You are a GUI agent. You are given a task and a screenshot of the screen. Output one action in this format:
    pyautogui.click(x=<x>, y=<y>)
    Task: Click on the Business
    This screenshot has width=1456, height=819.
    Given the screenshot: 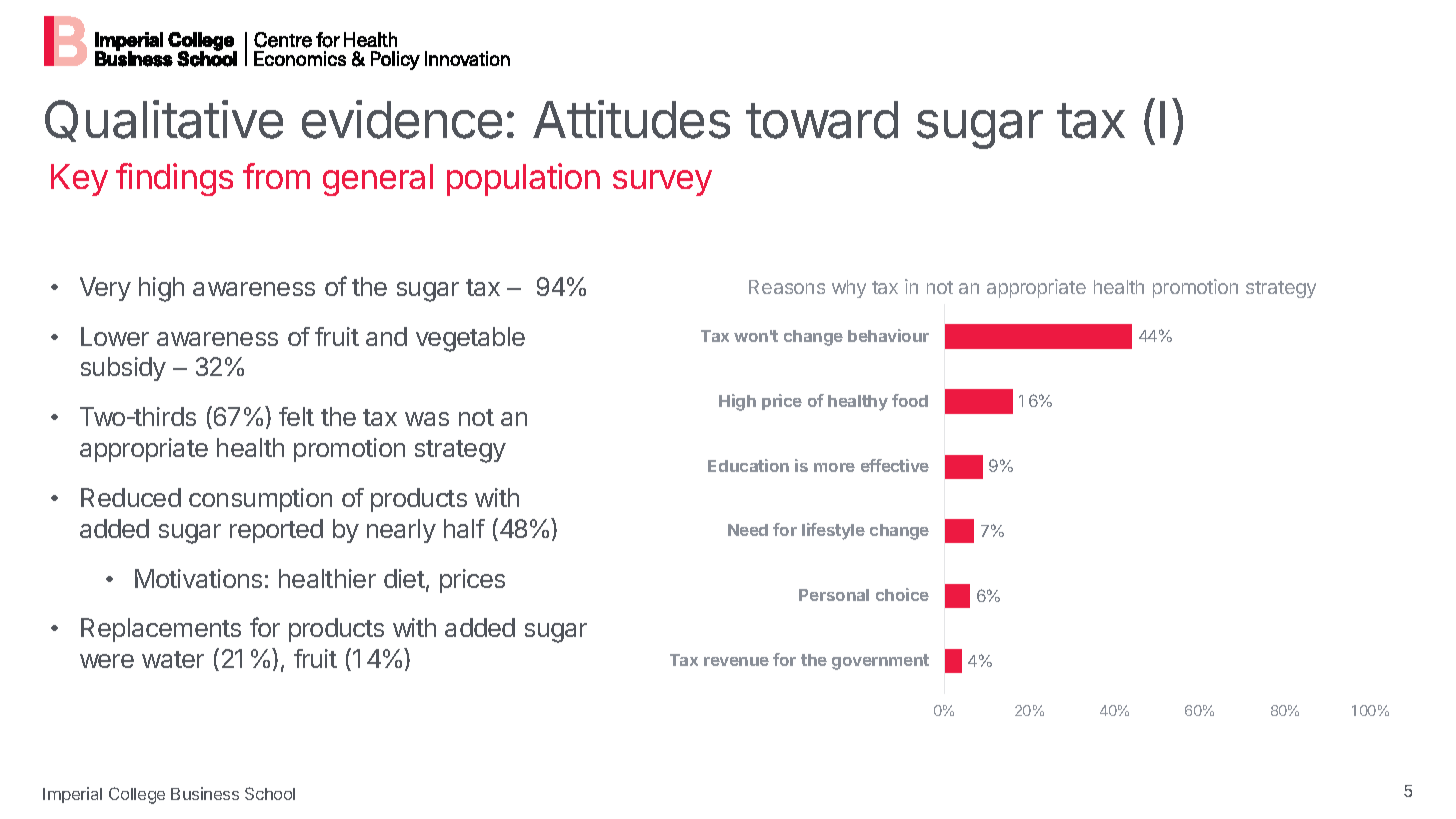 What is the action you would take?
    pyautogui.click(x=205, y=793)
